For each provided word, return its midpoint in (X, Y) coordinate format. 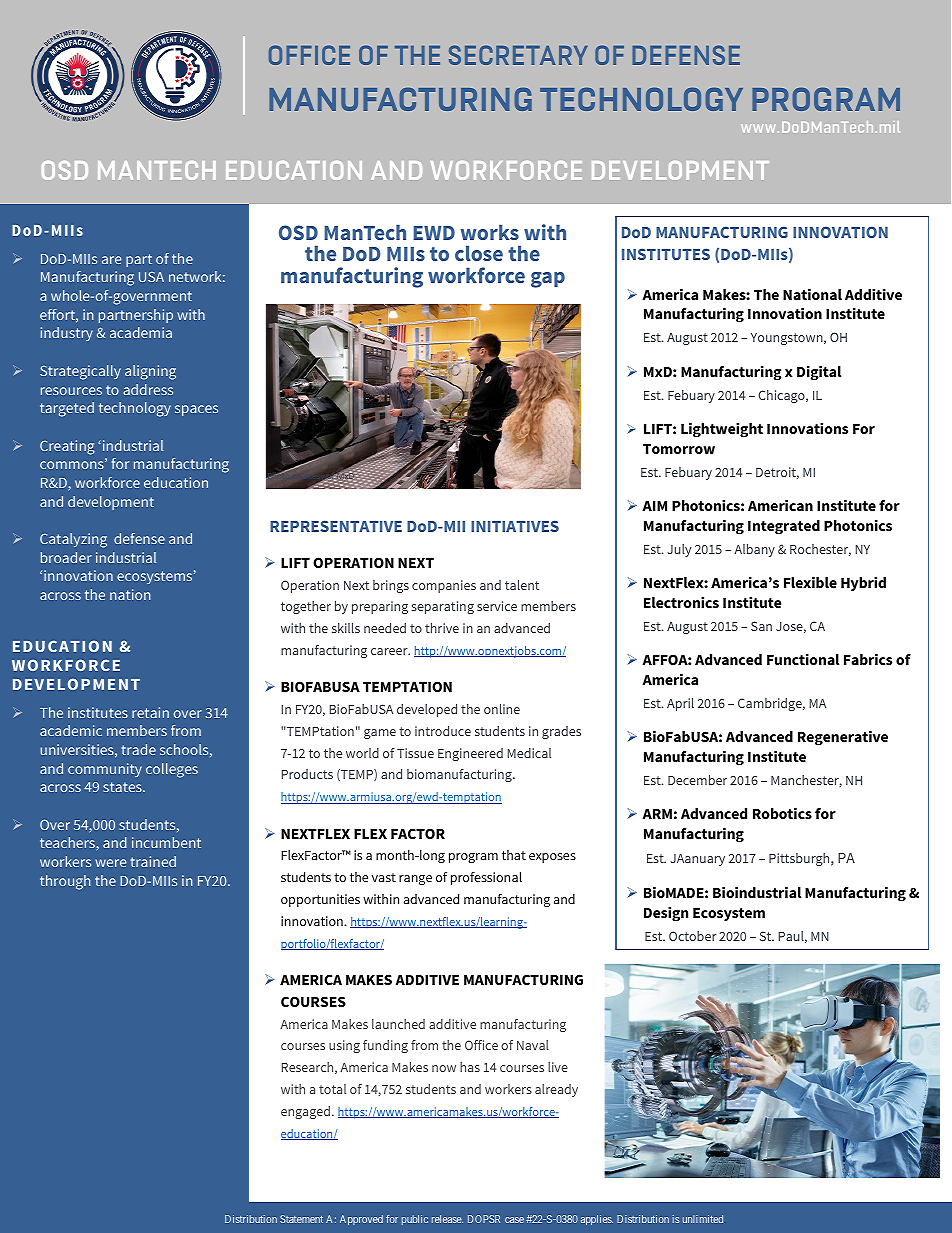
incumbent (166, 842)
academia (141, 332)
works (490, 232)
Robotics (782, 813)
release (447, 1219)
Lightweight (722, 430)
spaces (196, 410)
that (514, 855)
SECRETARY (518, 55)
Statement (301, 1219)
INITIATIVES (515, 526)
